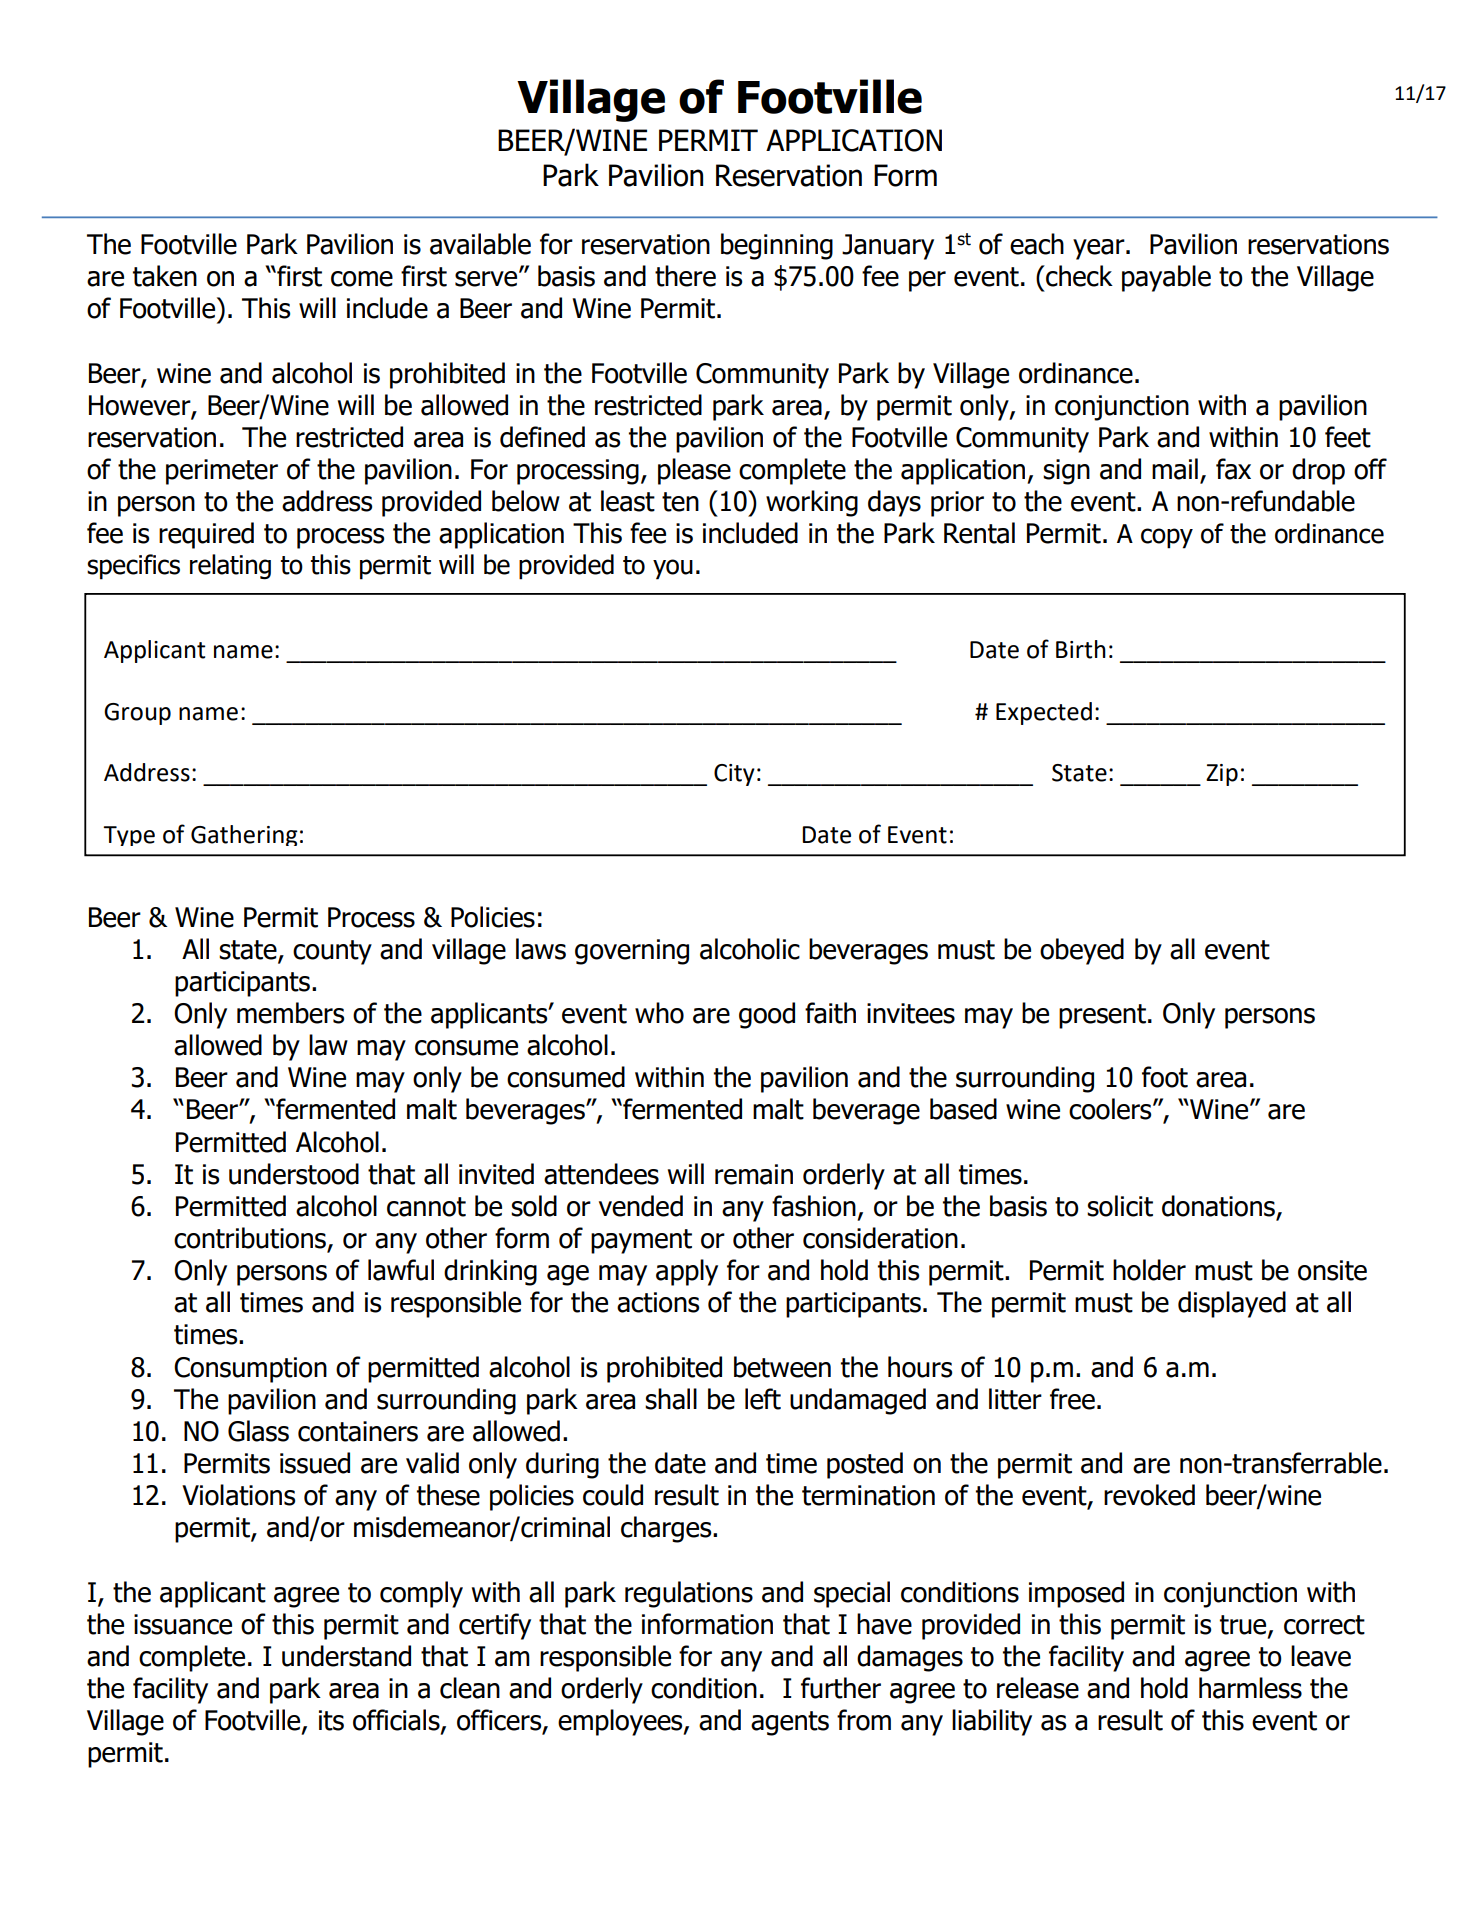  What do you see at coordinates (790, 1723) in the document?
I see `agents` at bounding box center [790, 1723].
